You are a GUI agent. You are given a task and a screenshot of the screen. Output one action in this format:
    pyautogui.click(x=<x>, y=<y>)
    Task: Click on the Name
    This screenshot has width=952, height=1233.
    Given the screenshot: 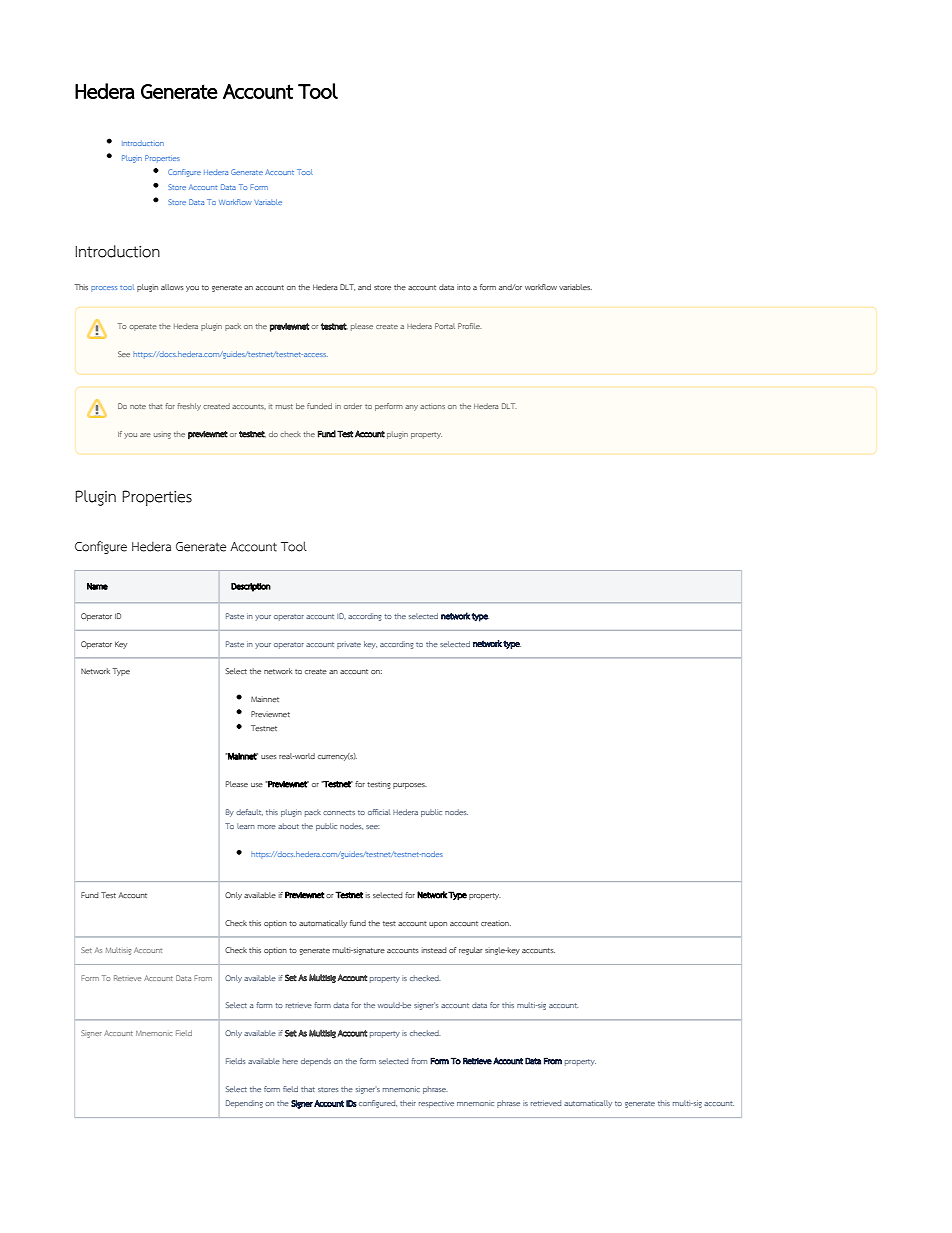 What is the action you would take?
    pyautogui.click(x=97, y=586)
